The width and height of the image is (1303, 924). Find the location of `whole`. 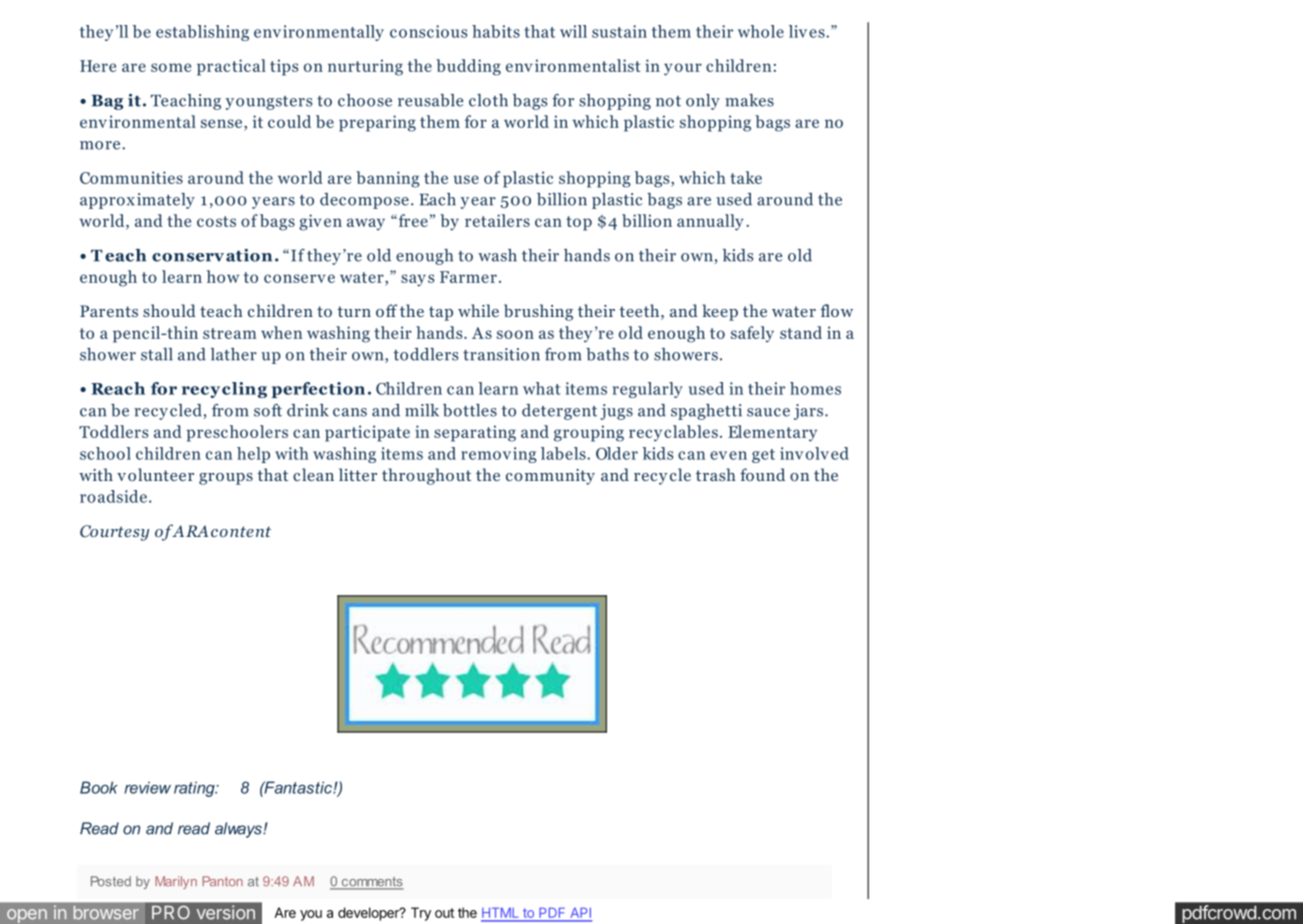

whole is located at coordinates (761, 31).
